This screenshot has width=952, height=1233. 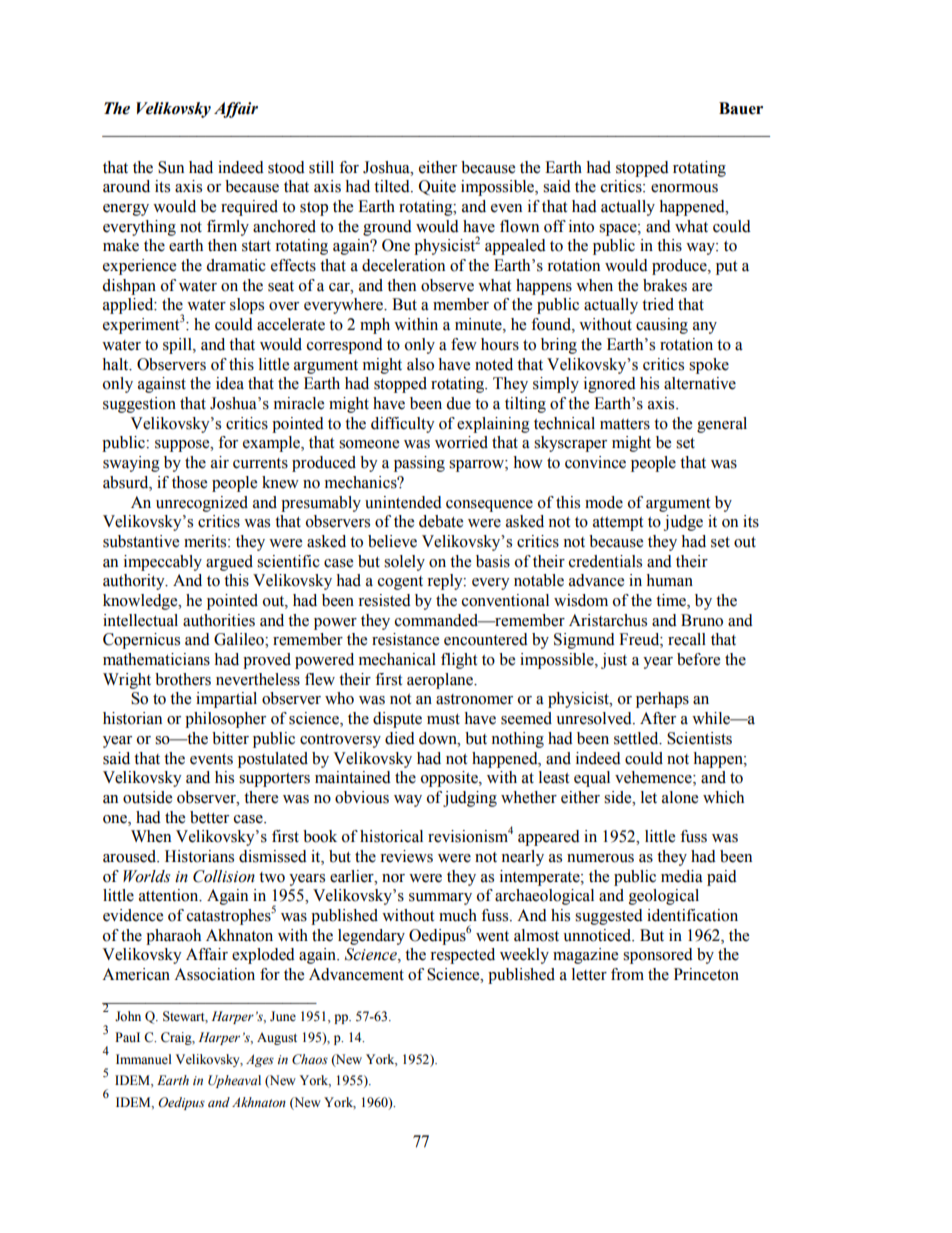 I want to click on settled, so click(x=637, y=738).
